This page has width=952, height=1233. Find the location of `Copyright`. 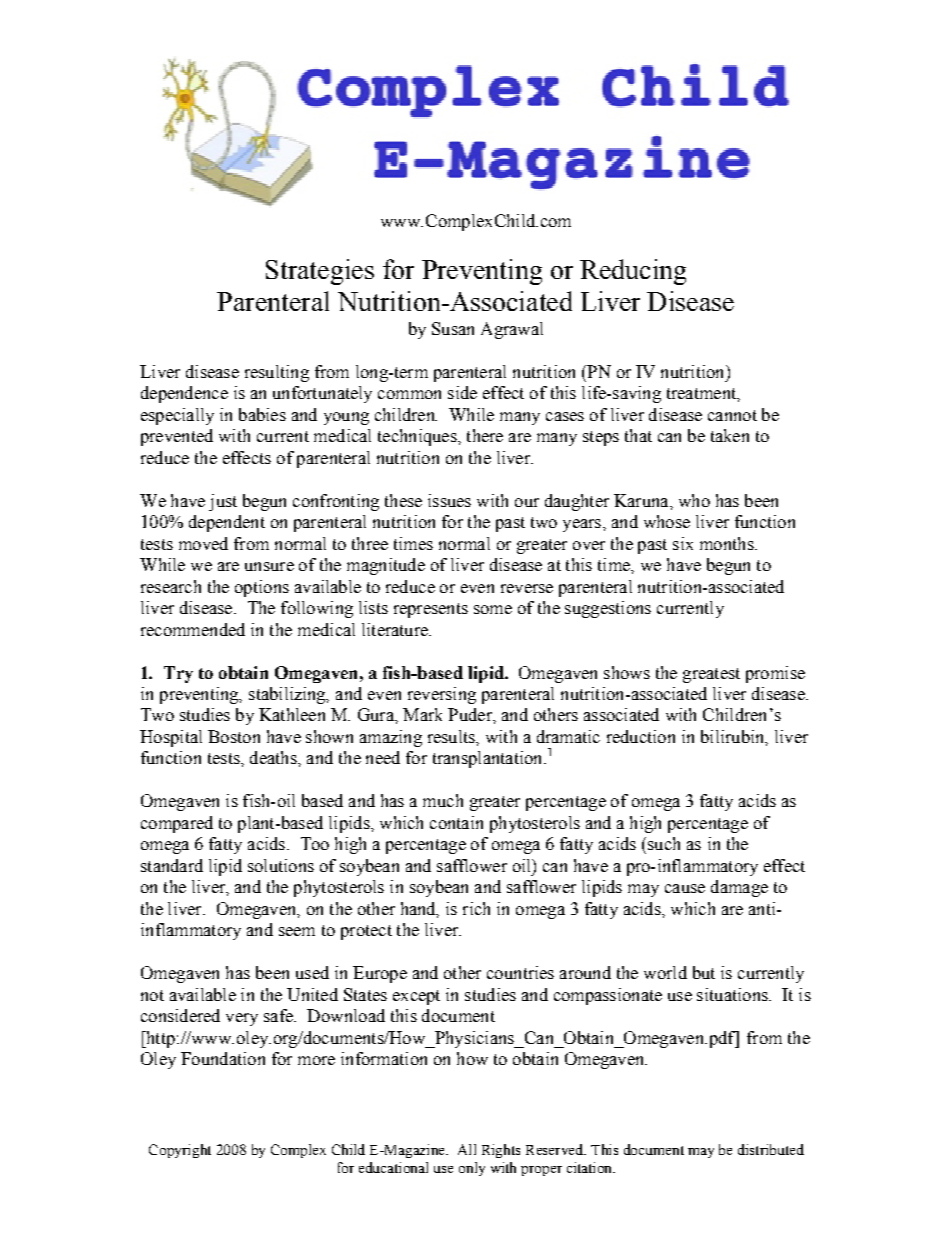

Copyright is located at coordinates (180, 1151).
